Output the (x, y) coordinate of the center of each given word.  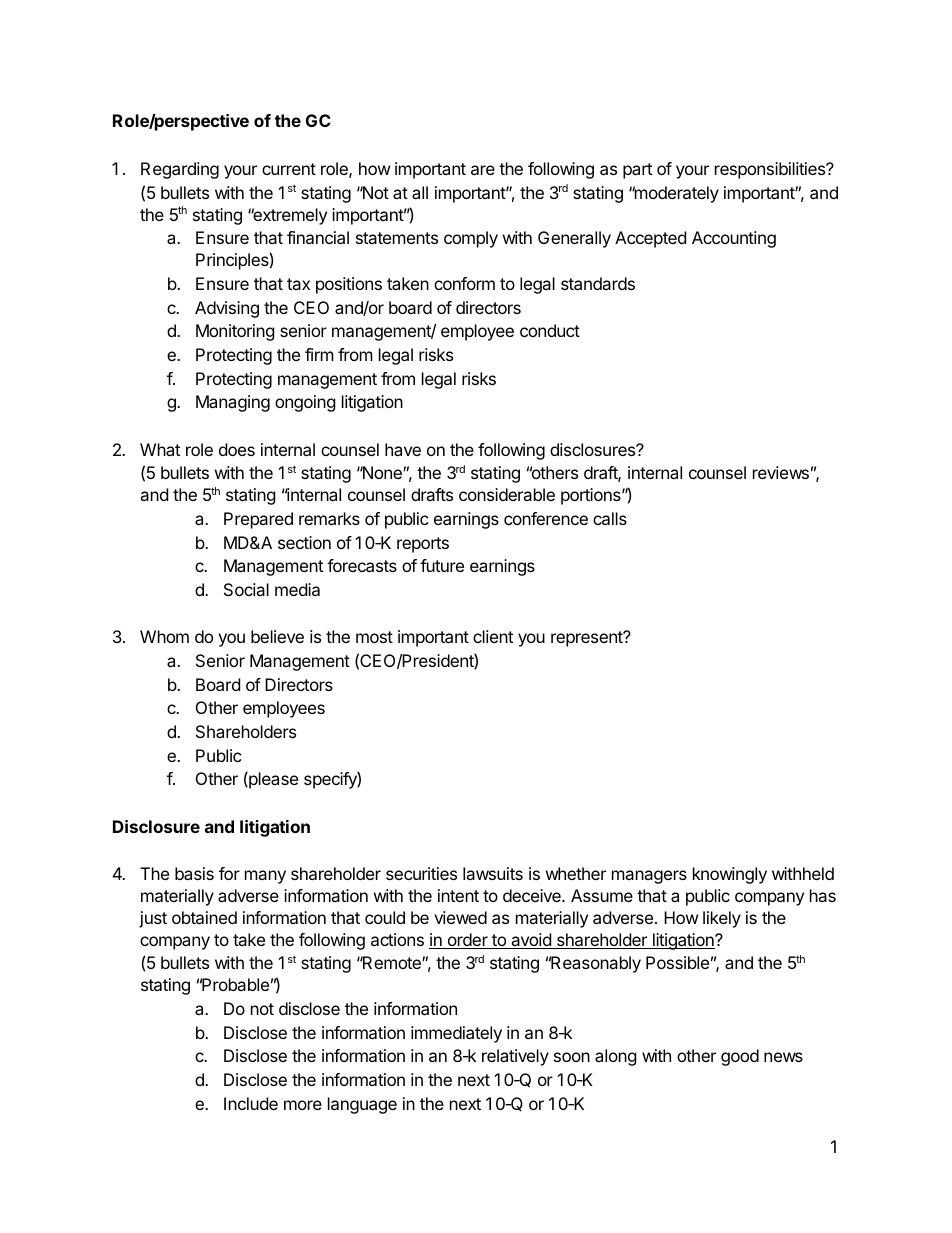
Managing (233, 403)
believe (277, 636)
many (265, 877)
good (740, 1057)
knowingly (730, 875)
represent (588, 639)
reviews (781, 472)
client (493, 636)
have (403, 449)
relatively (515, 1057)
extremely (289, 216)
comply (471, 239)
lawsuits (493, 873)
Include (251, 1103)
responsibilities (771, 170)
